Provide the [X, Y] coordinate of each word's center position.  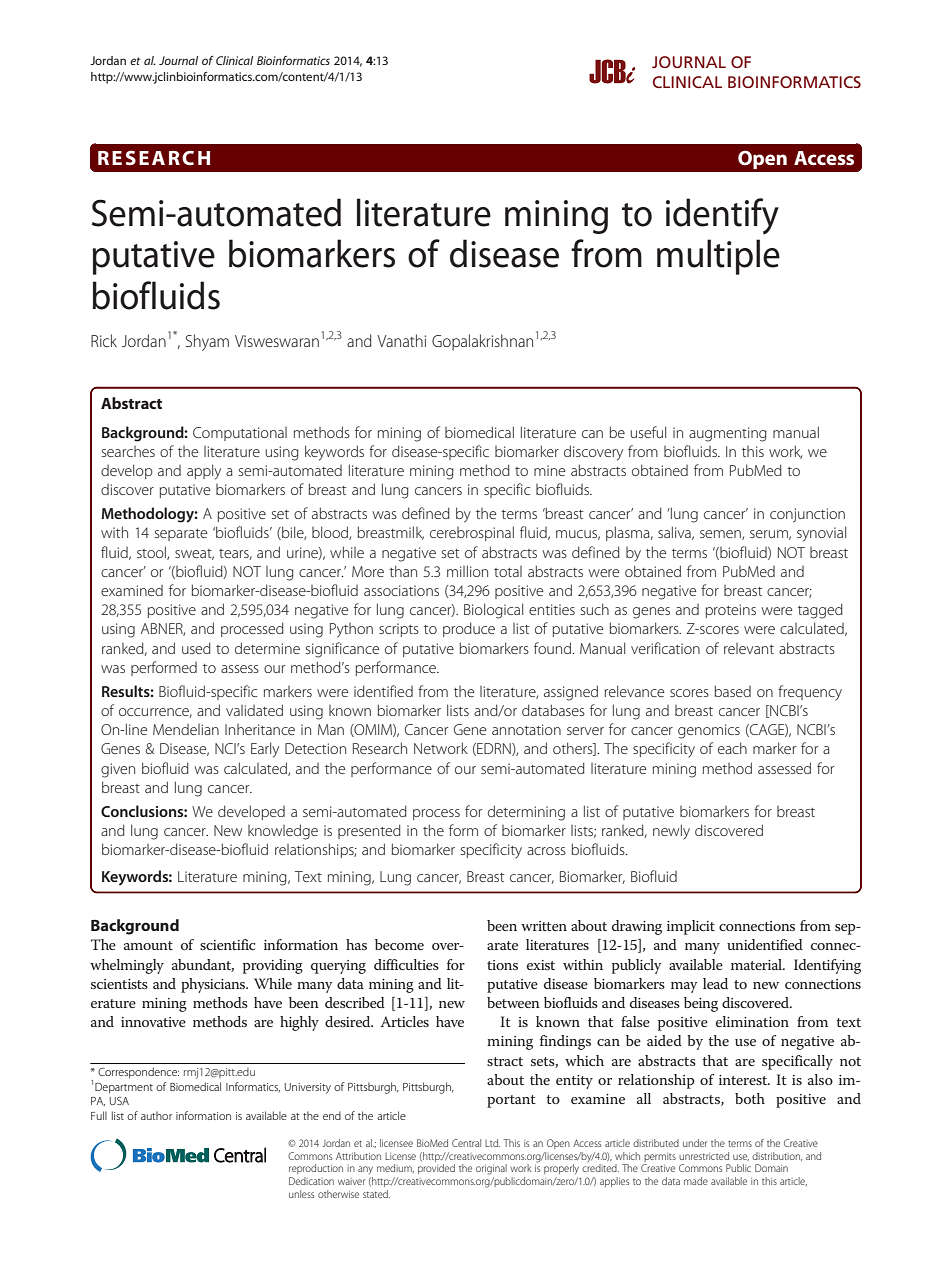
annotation [526, 729]
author [156, 1115]
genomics [709, 731]
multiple [718, 257]
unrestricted [704, 1156]
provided [436, 1169]
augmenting [728, 434]
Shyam [207, 342]
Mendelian [186, 729]
